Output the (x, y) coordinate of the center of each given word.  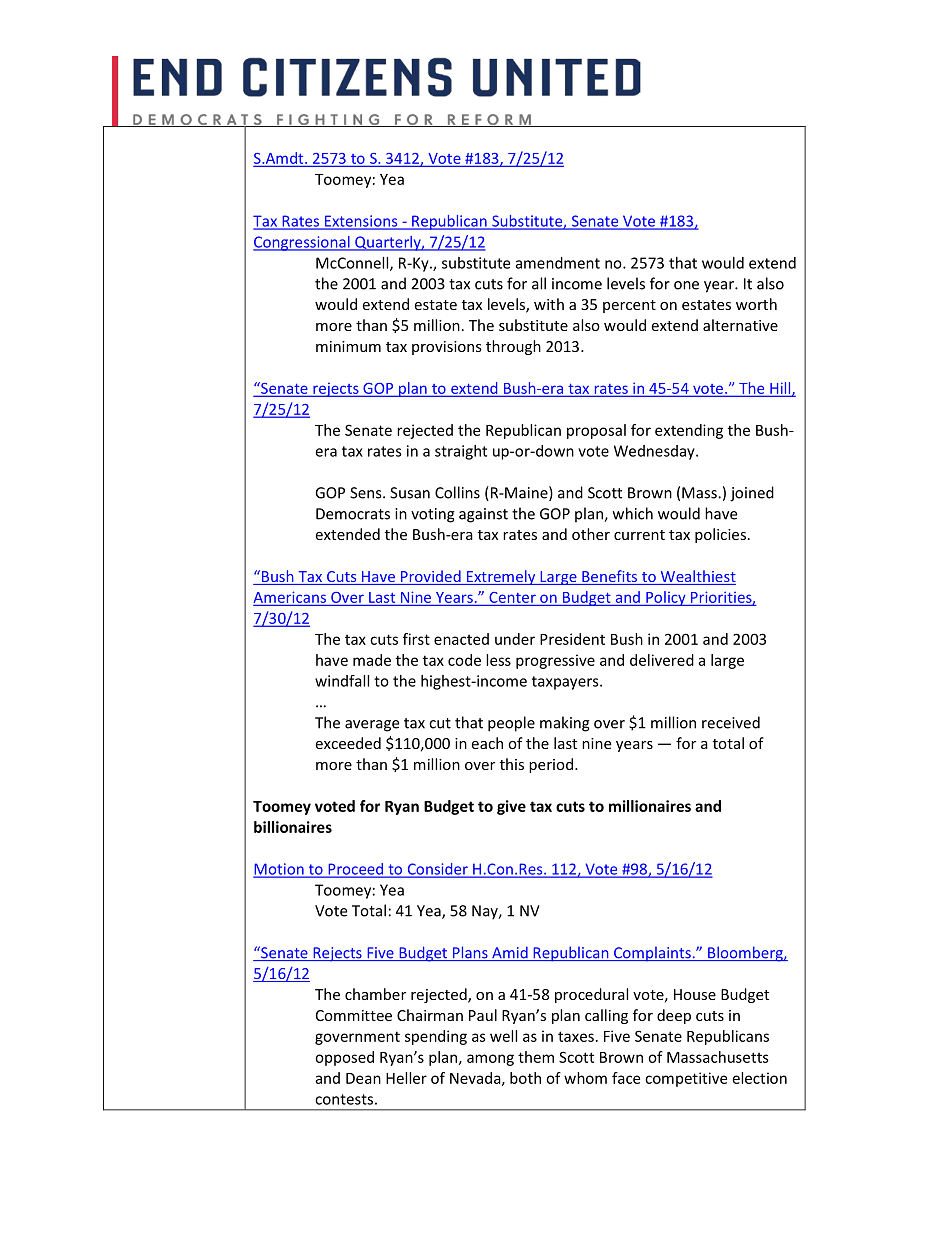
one (686, 285)
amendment (558, 263)
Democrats (353, 514)
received (731, 722)
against (483, 515)
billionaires (293, 827)
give (511, 807)
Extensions (361, 222)
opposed (344, 1058)
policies (720, 535)
